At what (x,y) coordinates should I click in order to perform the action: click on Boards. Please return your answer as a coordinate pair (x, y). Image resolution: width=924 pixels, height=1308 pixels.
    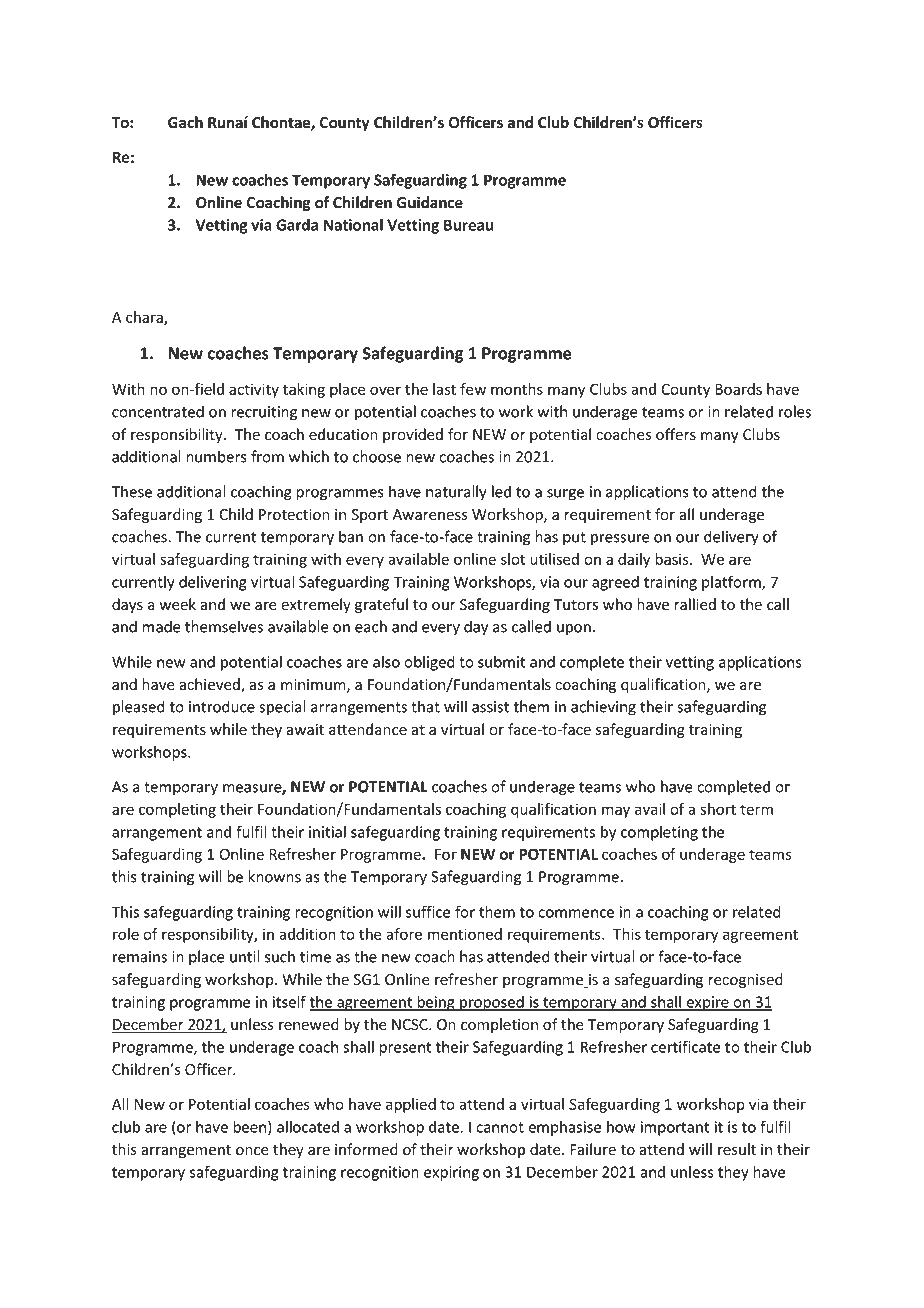
    Looking at the image, I should click on (738, 389).
